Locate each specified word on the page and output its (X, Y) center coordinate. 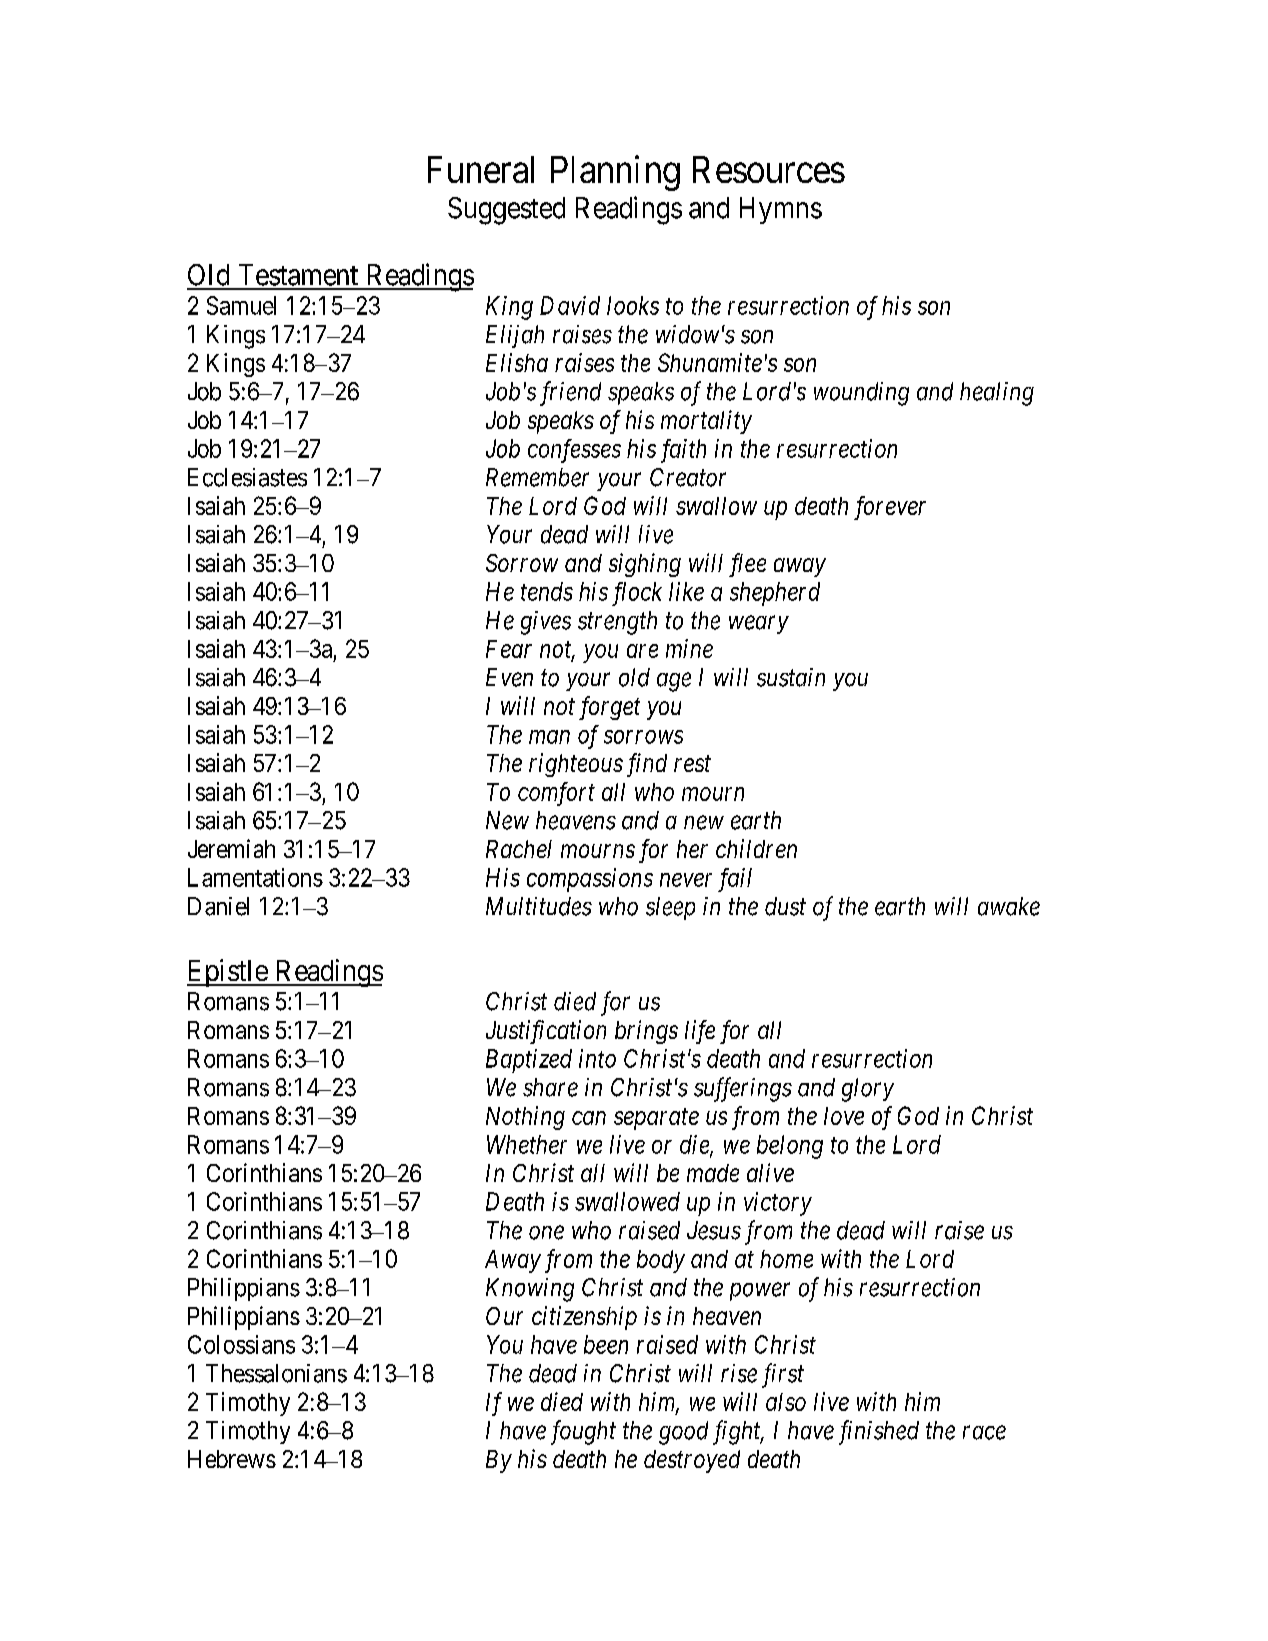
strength (617, 623)
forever (890, 508)
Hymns (781, 210)
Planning (615, 173)
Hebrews (232, 1459)
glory (868, 1090)
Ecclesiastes (247, 477)
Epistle (228, 973)
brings (646, 1032)
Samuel (241, 305)
